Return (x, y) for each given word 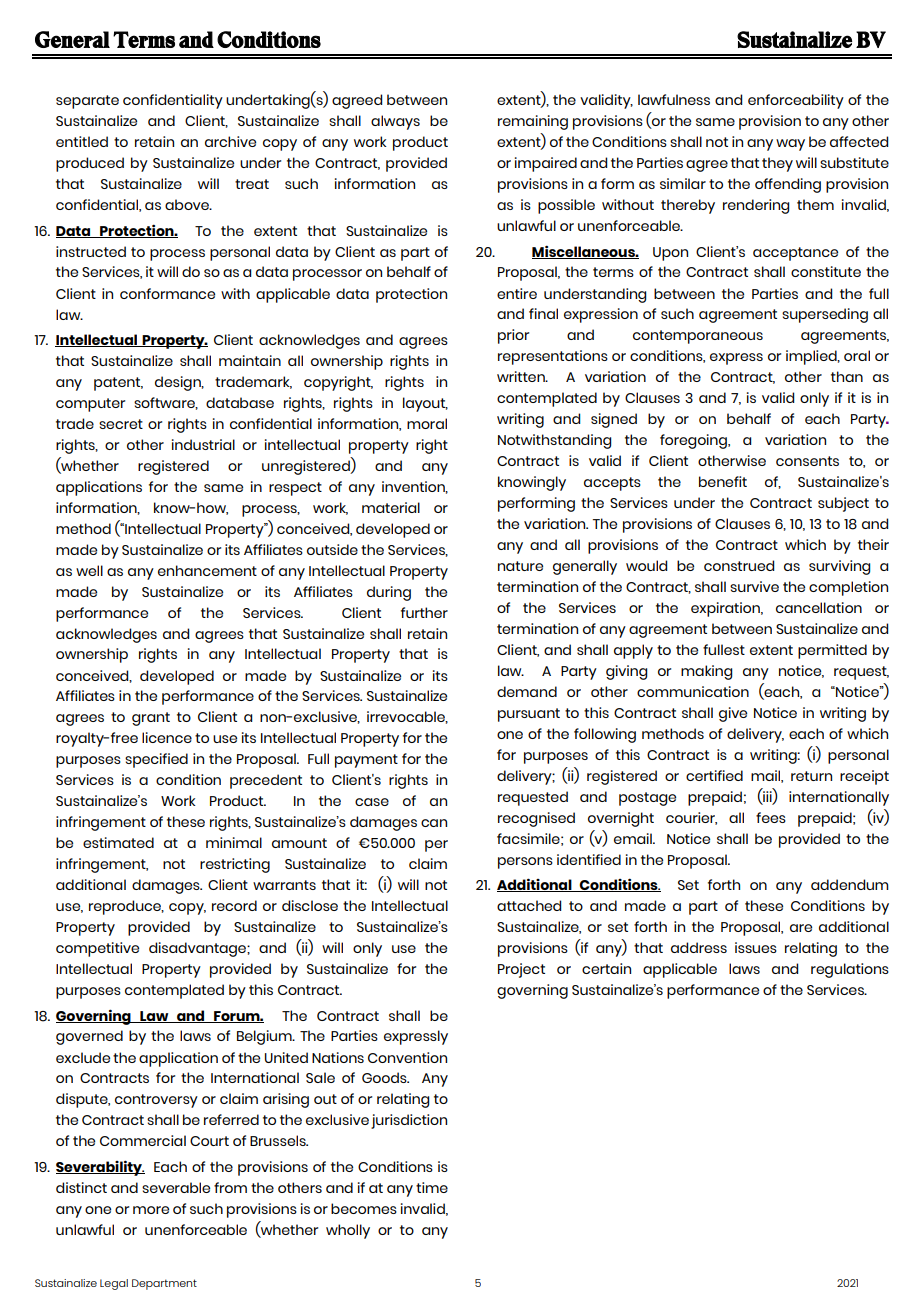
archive (230, 141)
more (151, 1210)
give (733, 714)
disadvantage (198, 949)
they (777, 164)
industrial (203, 444)
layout (425, 404)
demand (527, 691)
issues (756, 947)
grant (151, 719)
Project (521, 970)
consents (807, 461)
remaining (533, 122)
